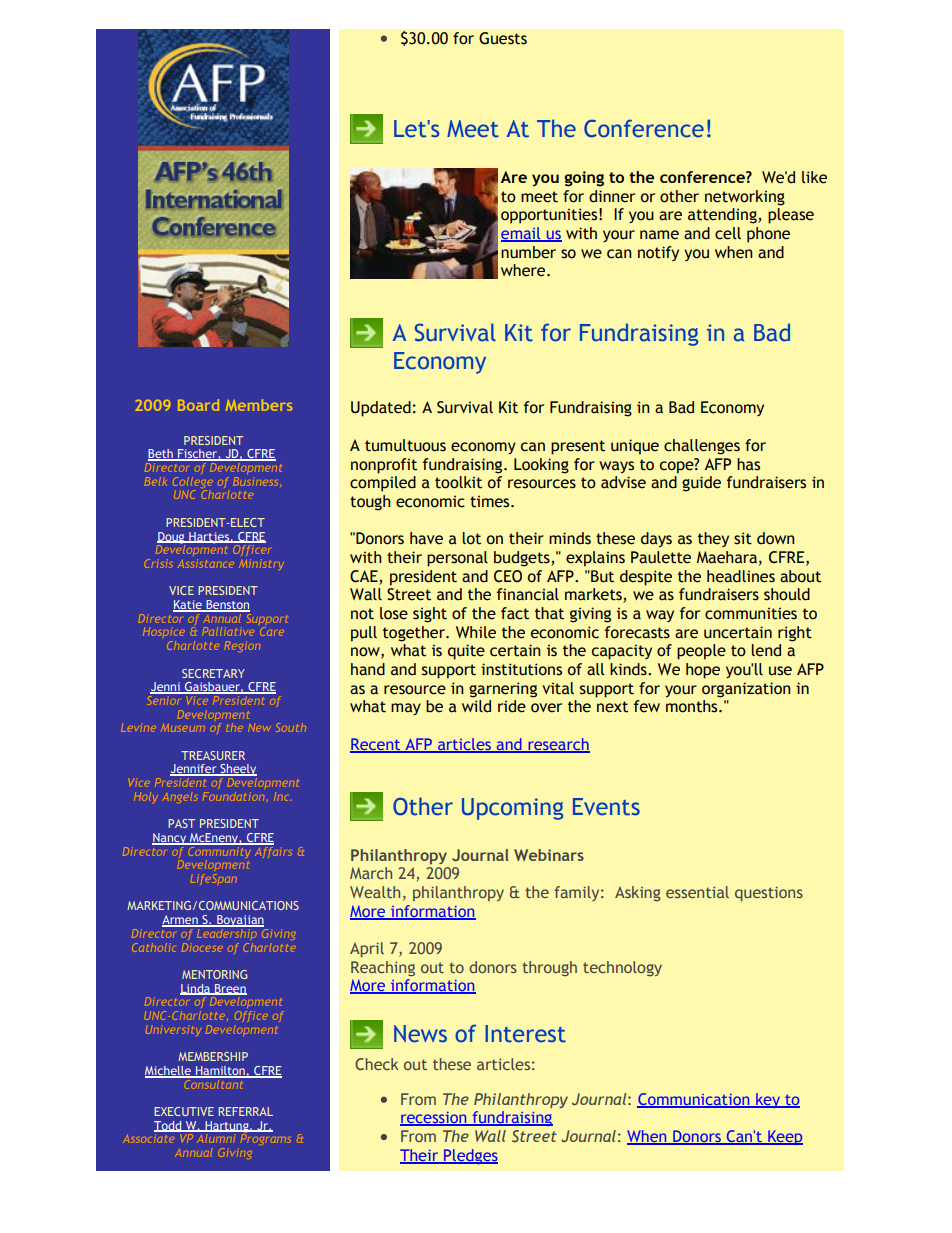 Image resolution: width=952 pixels, height=1233 pixels. I want to click on communities, so click(751, 613).
